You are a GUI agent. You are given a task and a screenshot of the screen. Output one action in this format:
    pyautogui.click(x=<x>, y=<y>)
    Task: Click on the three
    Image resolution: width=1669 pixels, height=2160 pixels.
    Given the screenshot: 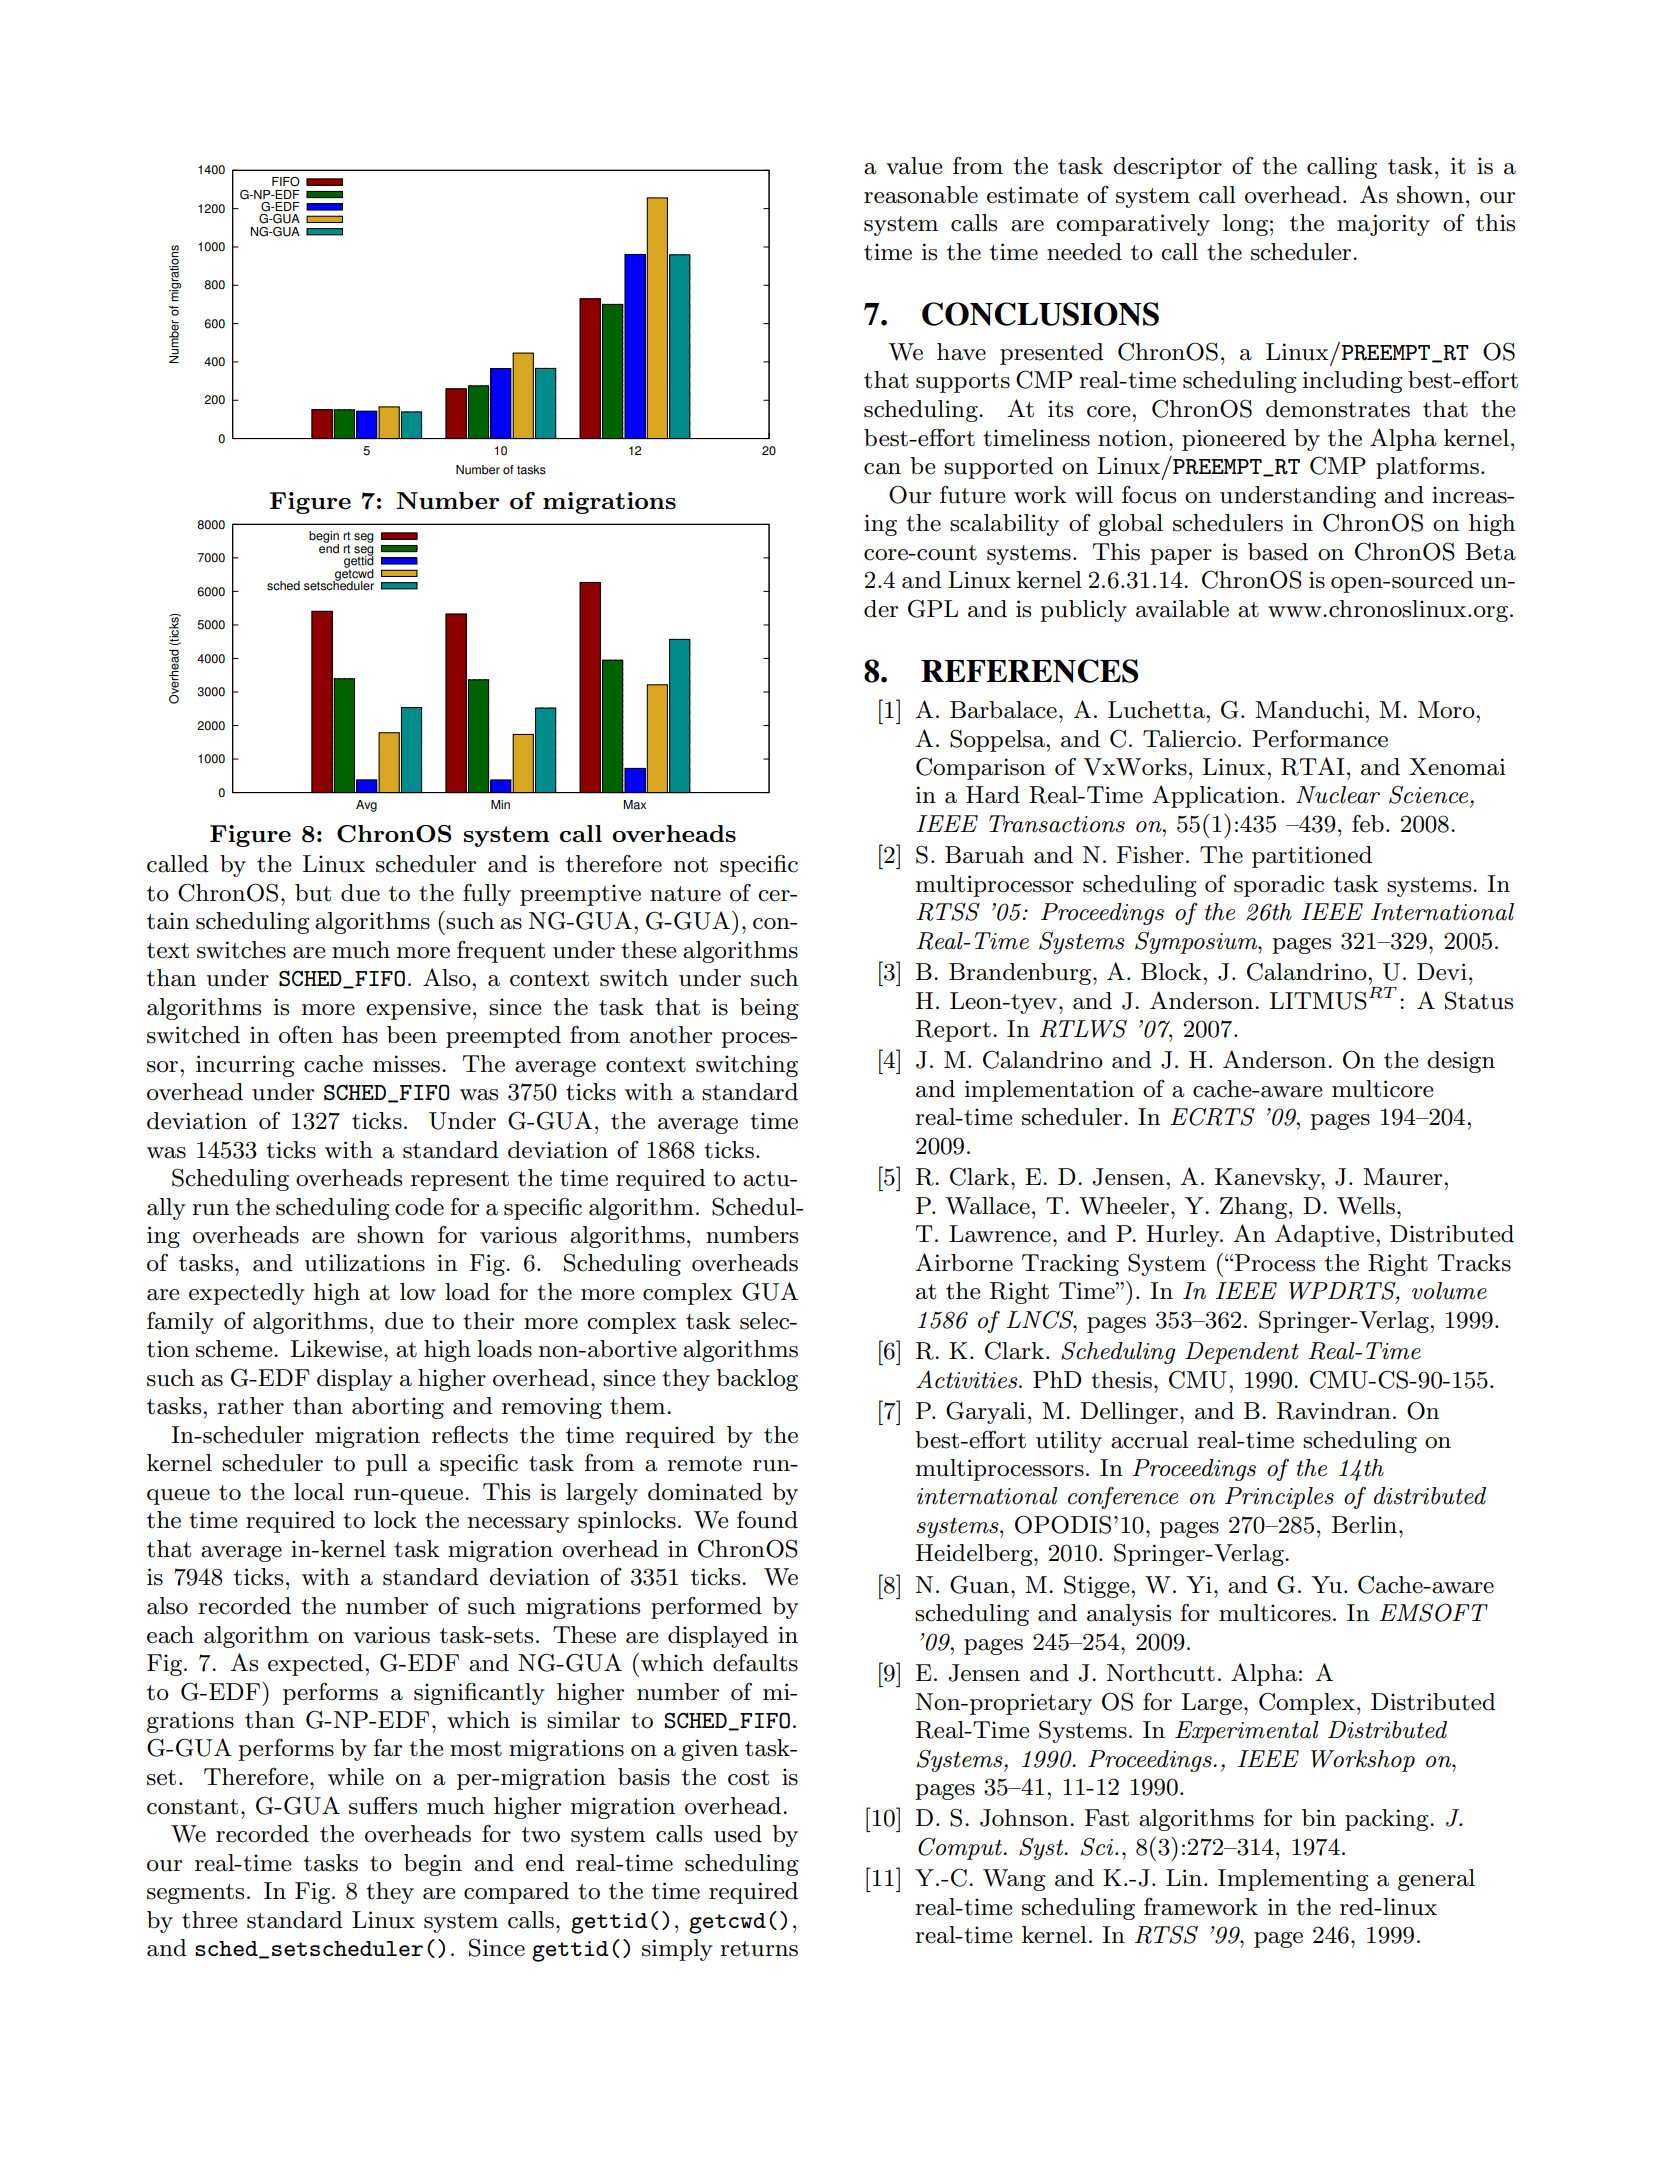 What is the action you would take?
    pyautogui.click(x=210, y=1920)
